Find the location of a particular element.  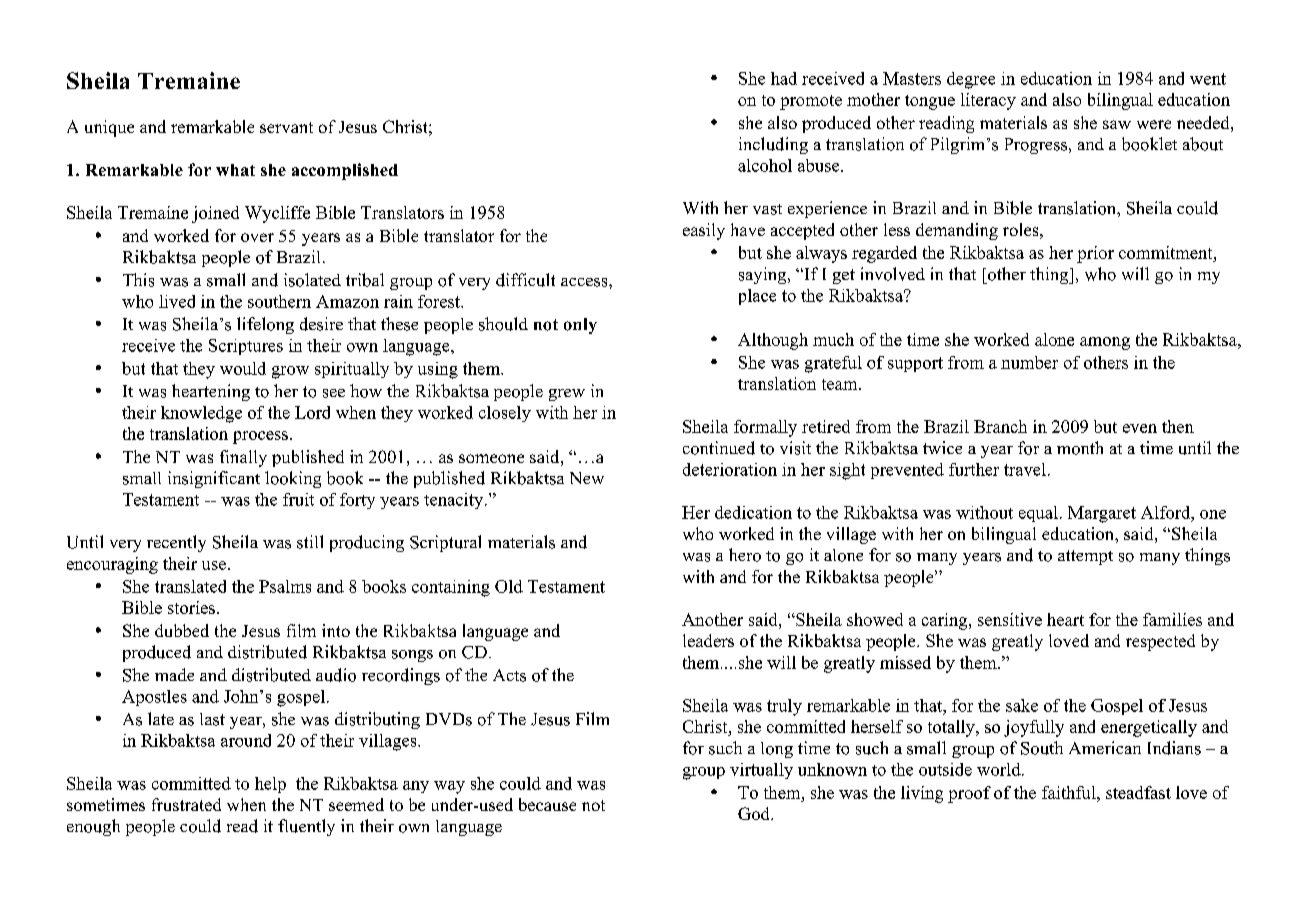

because is located at coordinates (547, 804).
